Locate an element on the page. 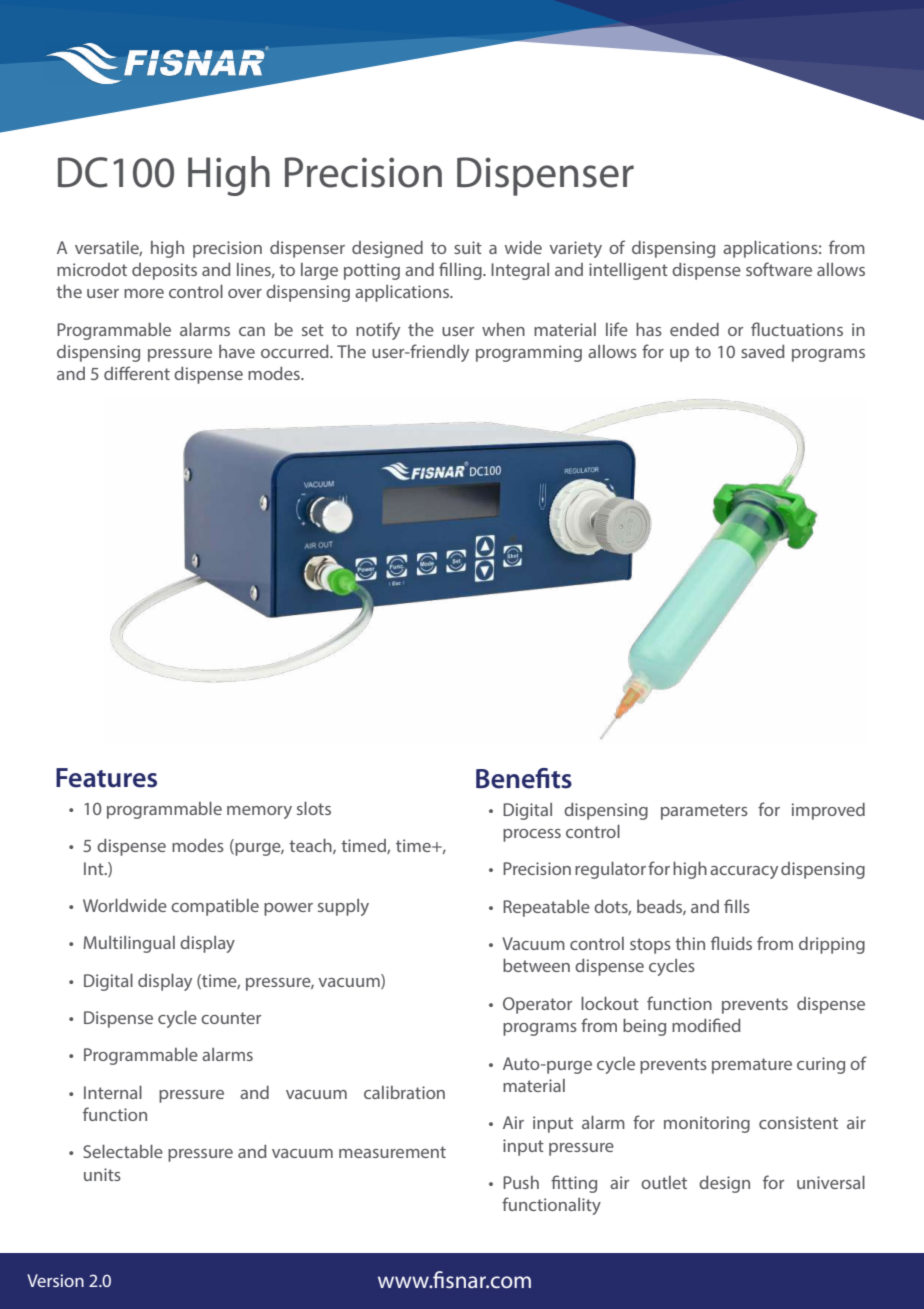 This document has width=924, height=1309. Operator is located at coordinates (537, 1005).
